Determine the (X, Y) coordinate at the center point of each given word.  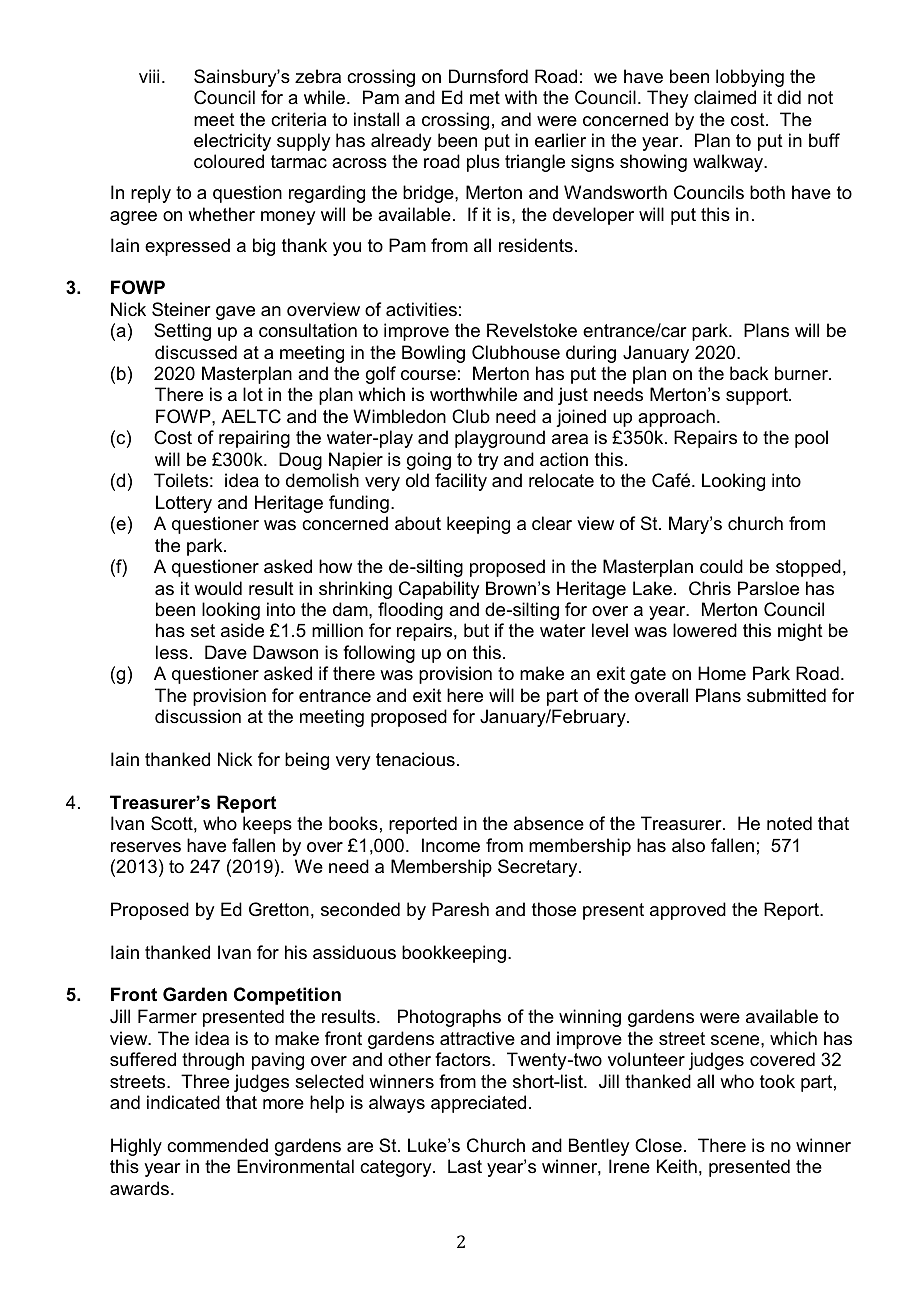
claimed (725, 97)
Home (722, 673)
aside (242, 630)
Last (465, 1166)
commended (217, 1145)
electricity (232, 142)
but (476, 630)
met (485, 97)
